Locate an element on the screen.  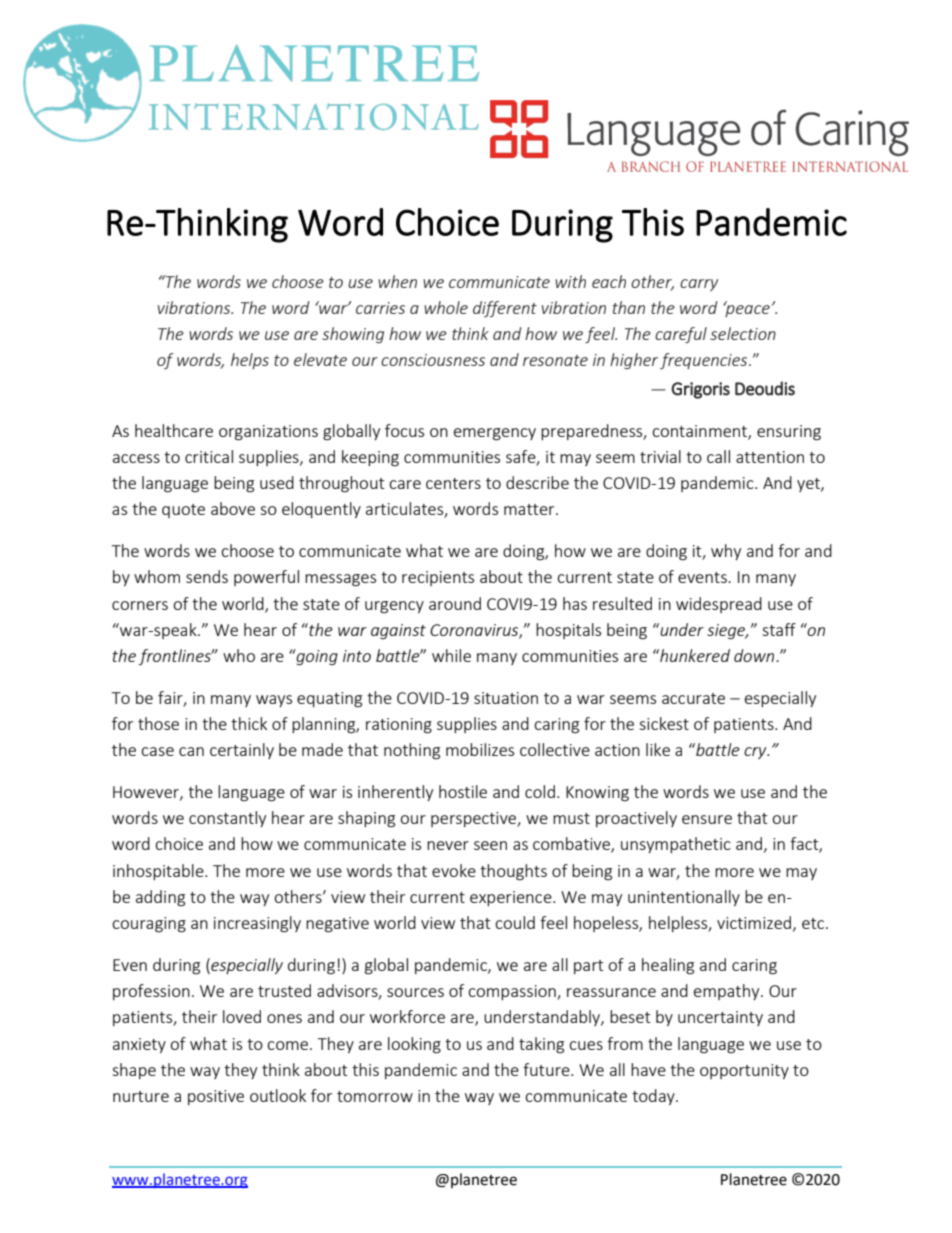
whole is located at coordinates (446, 307).
